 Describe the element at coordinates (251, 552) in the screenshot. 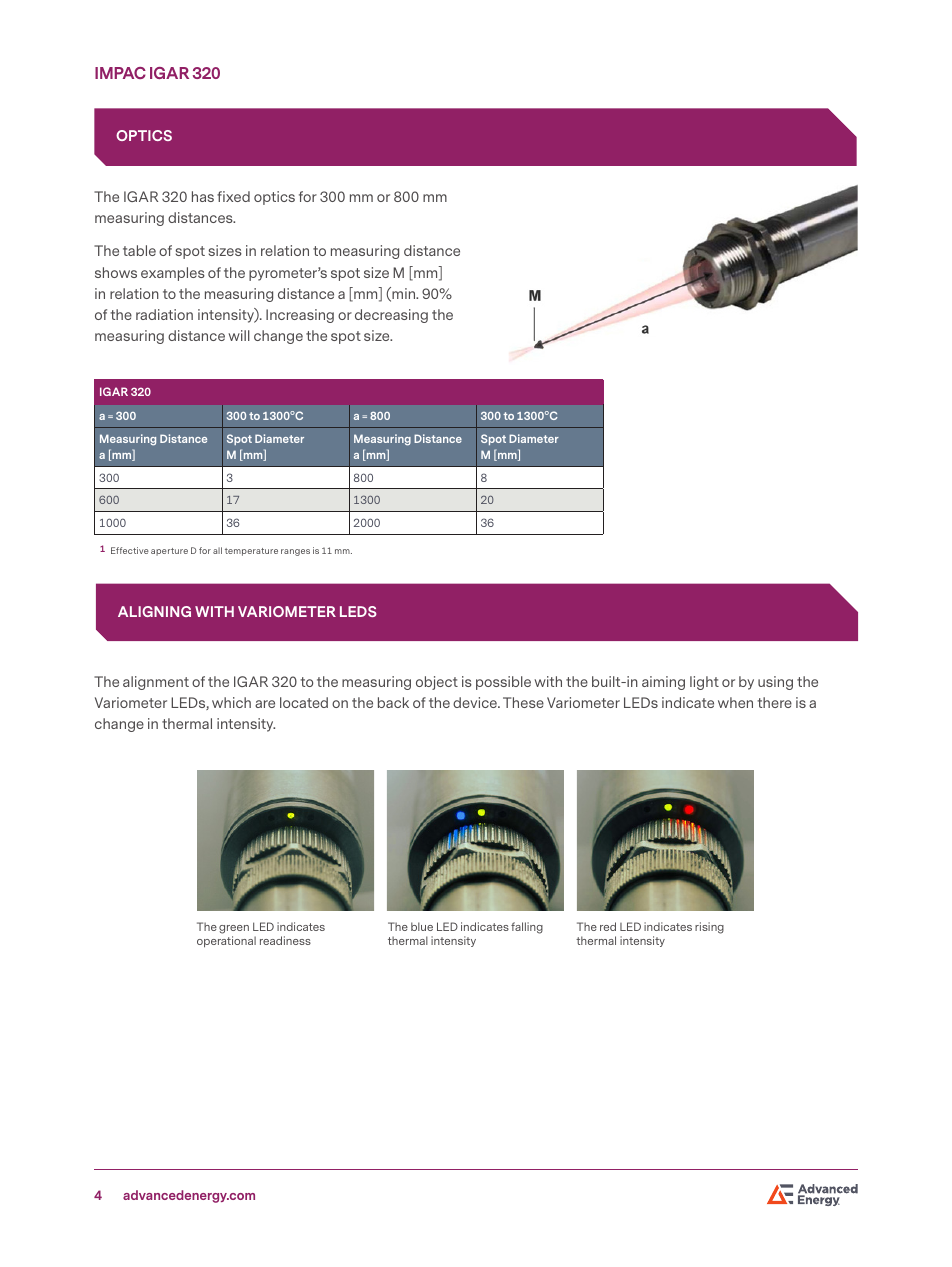

I see `temperature` at that location.
